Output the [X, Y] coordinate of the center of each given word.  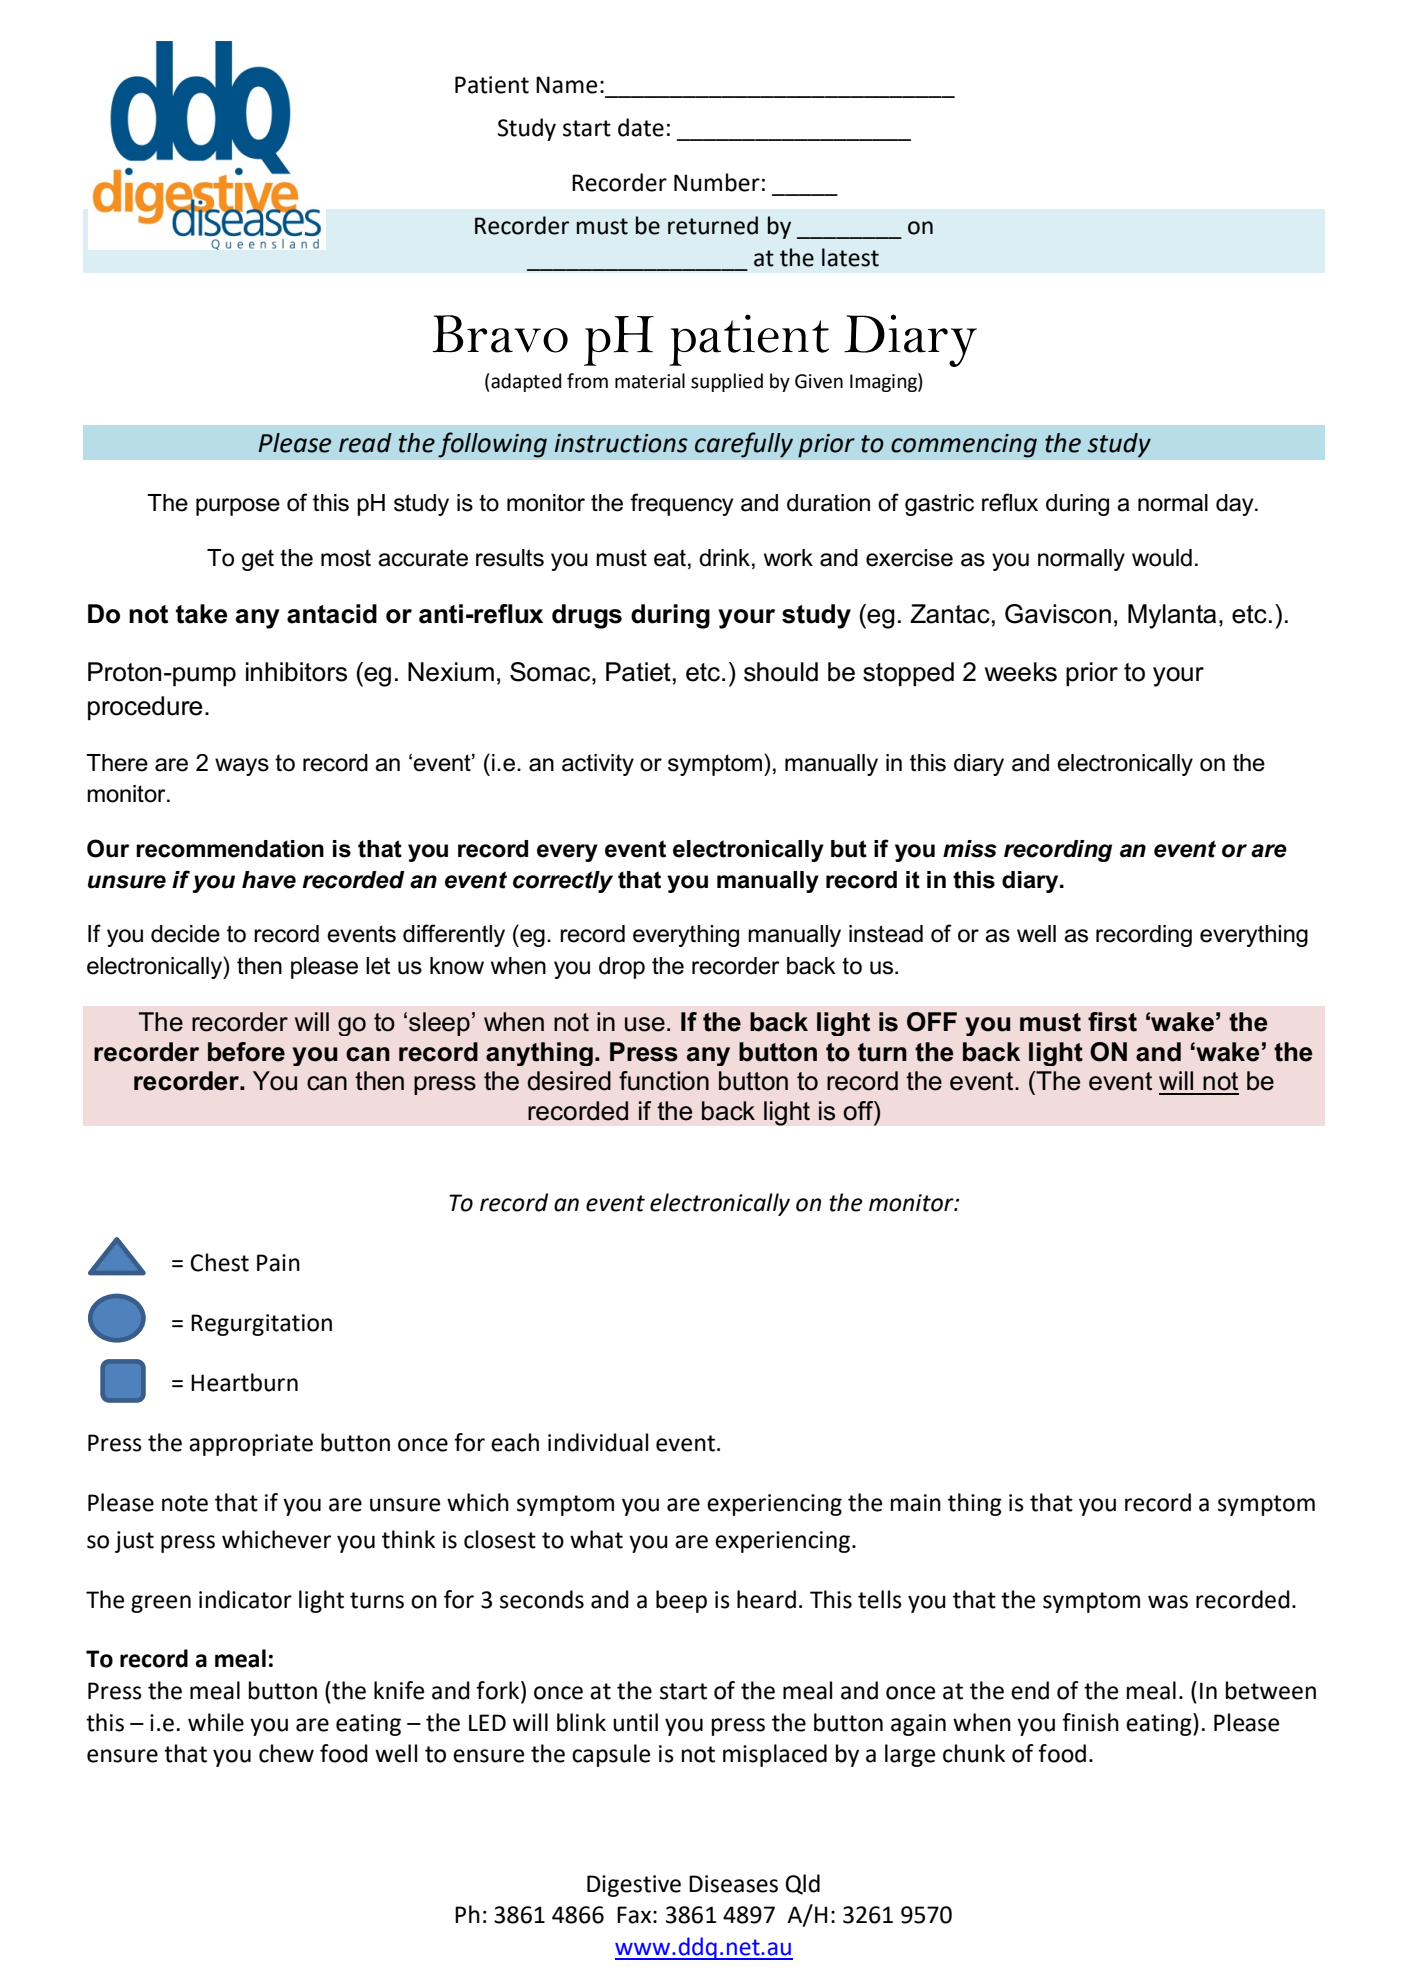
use [645, 1024]
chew [286, 1753]
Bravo [500, 334]
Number [717, 182]
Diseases [733, 1884]
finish [1090, 1722]
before [246, 1052]
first [1112, 1022]
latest [850, 257]
